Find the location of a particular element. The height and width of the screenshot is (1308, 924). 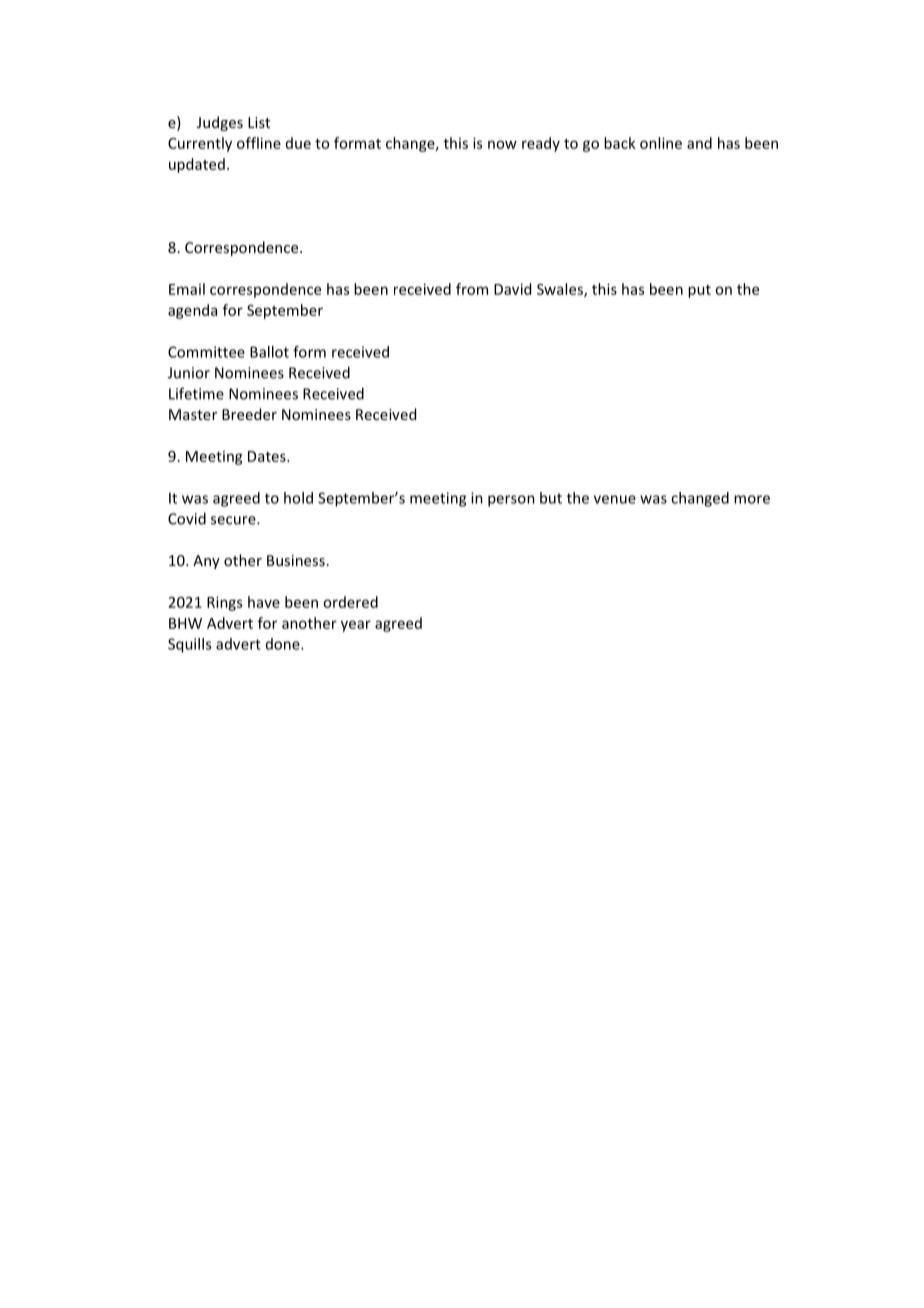

Email is located at coordinates (187, 289).
